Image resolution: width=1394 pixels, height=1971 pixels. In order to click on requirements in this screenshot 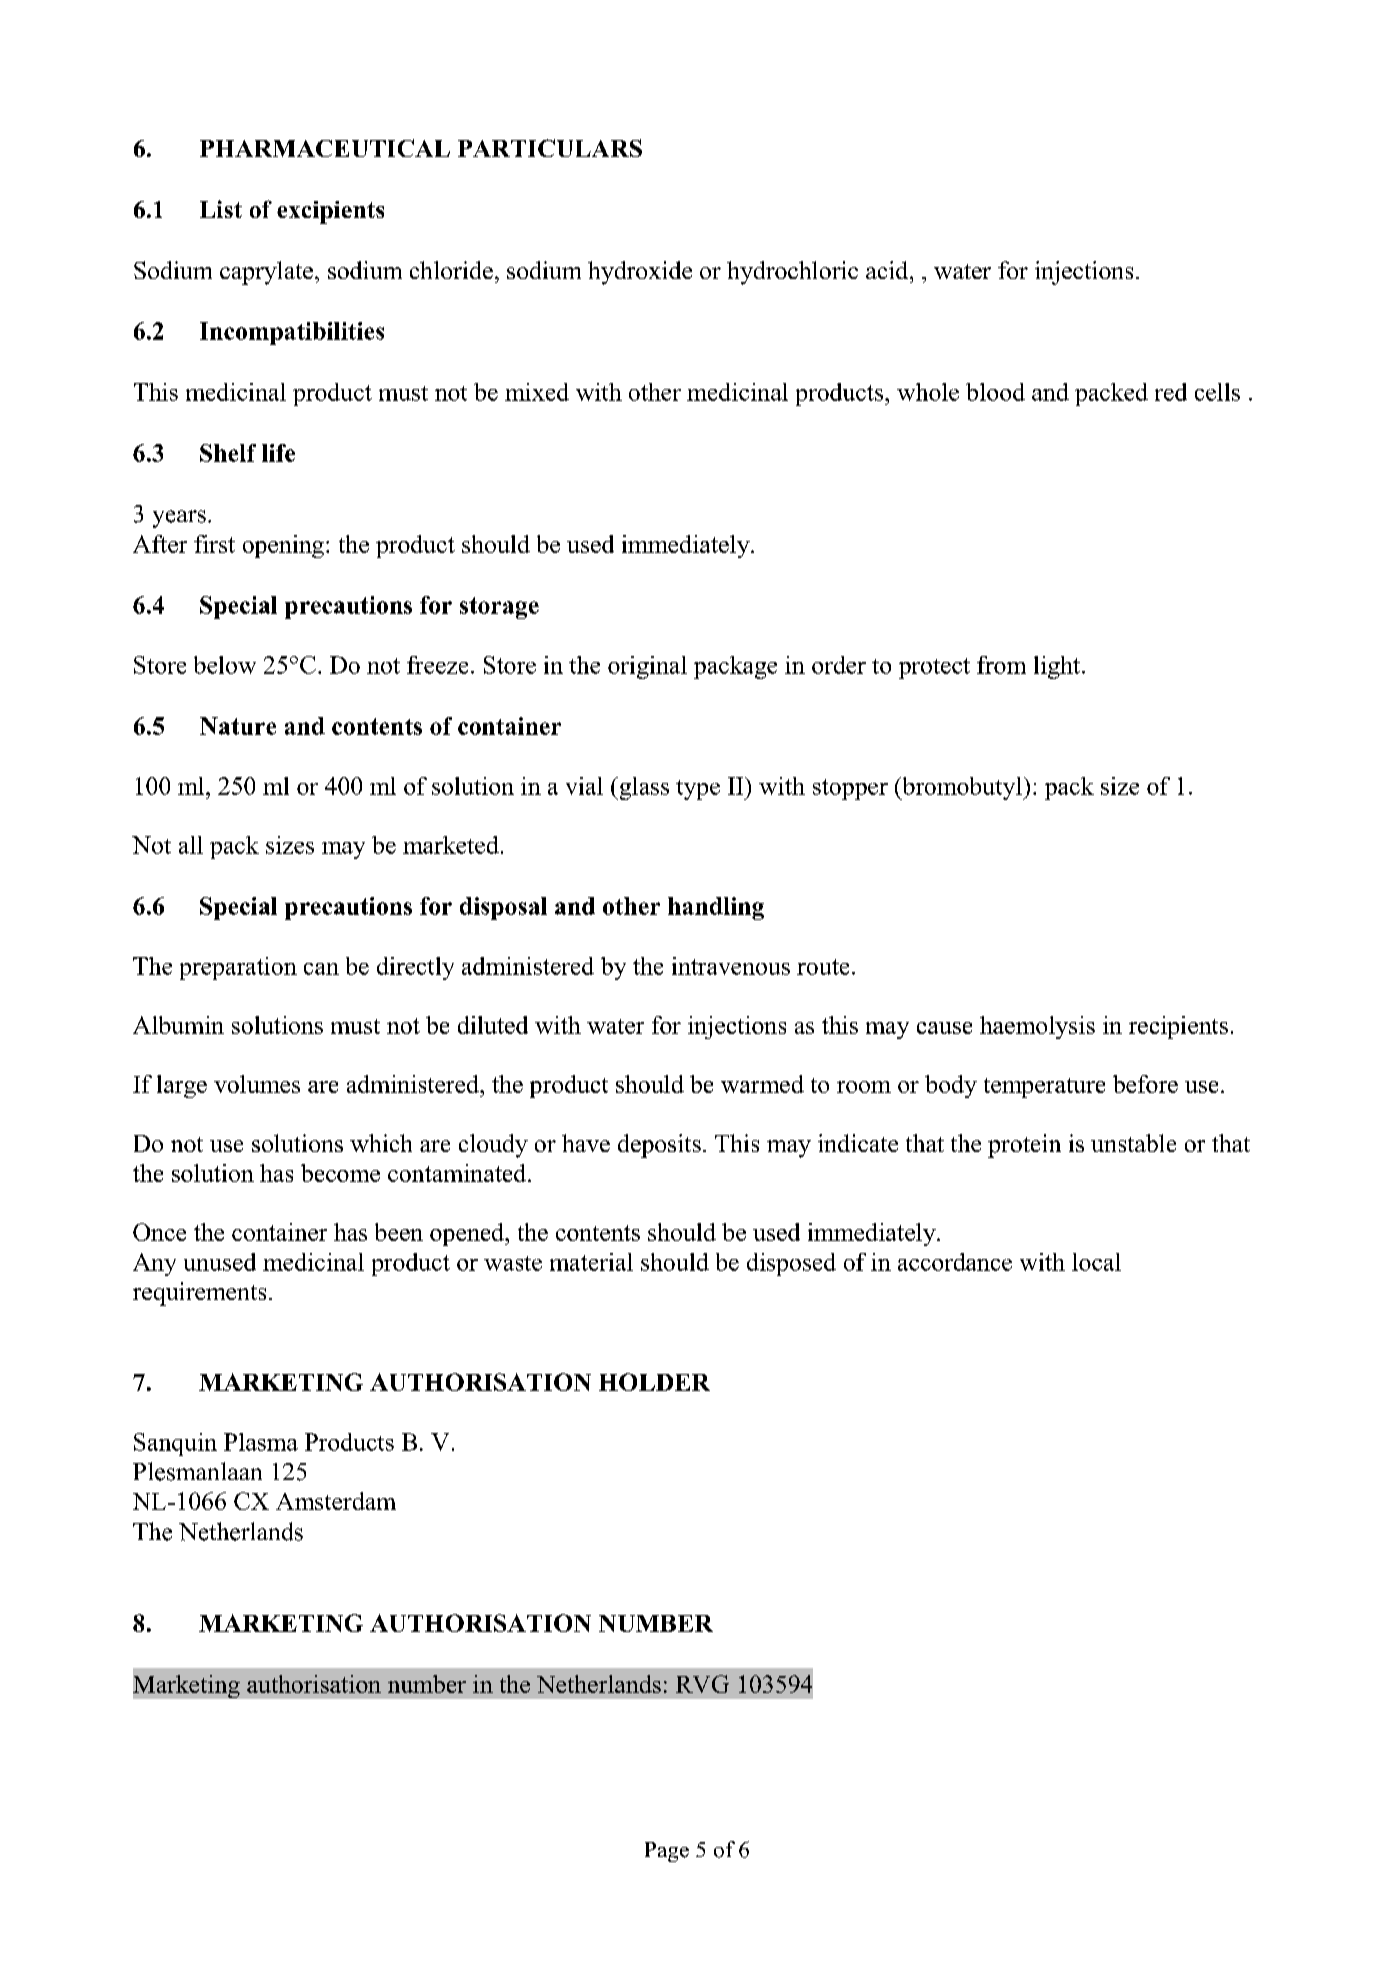, I will do `click(199, 1294)`.
